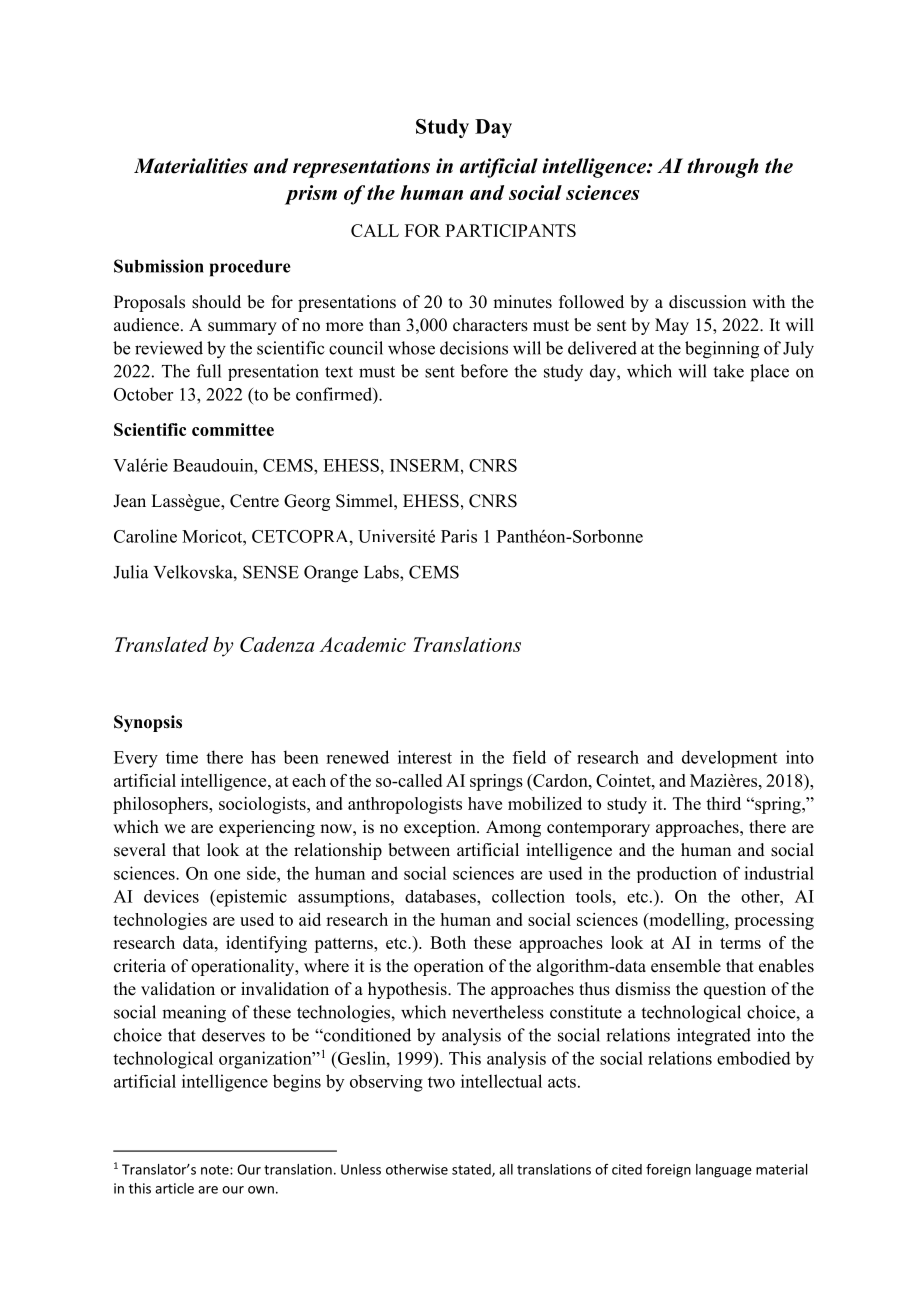  I want to click on stated, so click(472, 1170).
